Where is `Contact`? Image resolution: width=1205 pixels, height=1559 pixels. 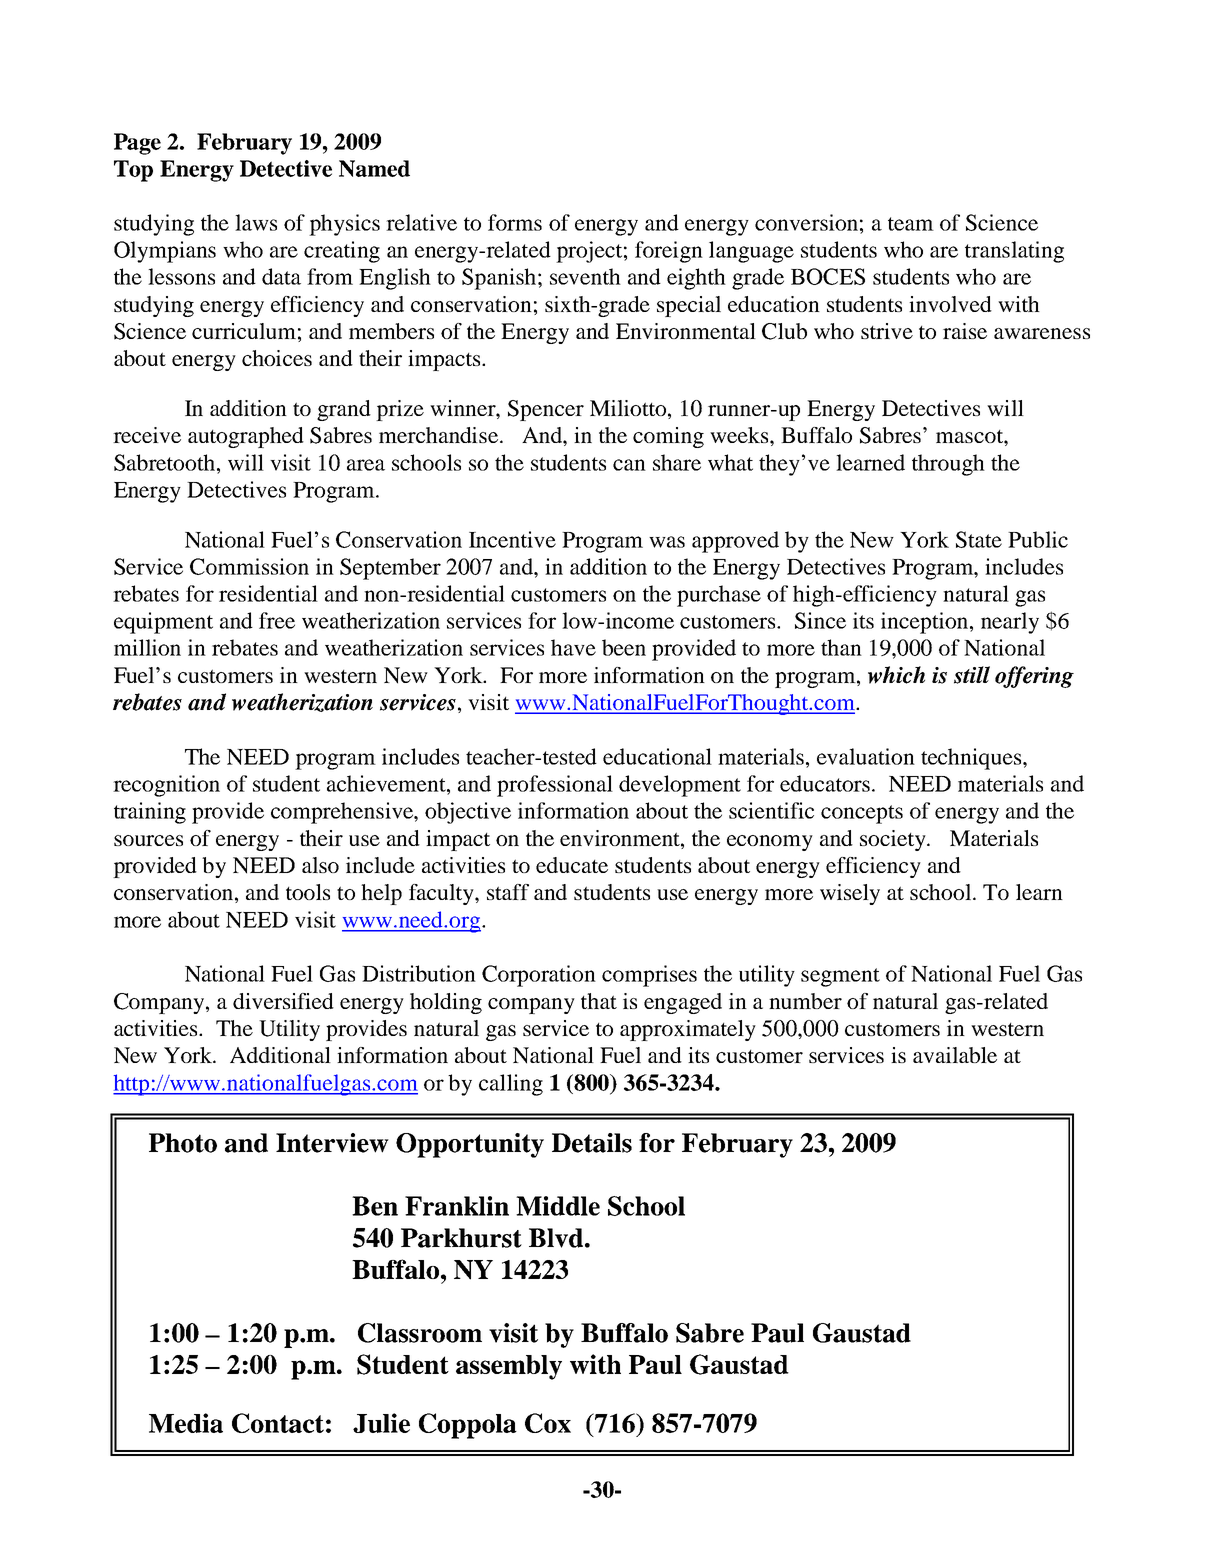 Contact is located at coordinates (278, 1423).
